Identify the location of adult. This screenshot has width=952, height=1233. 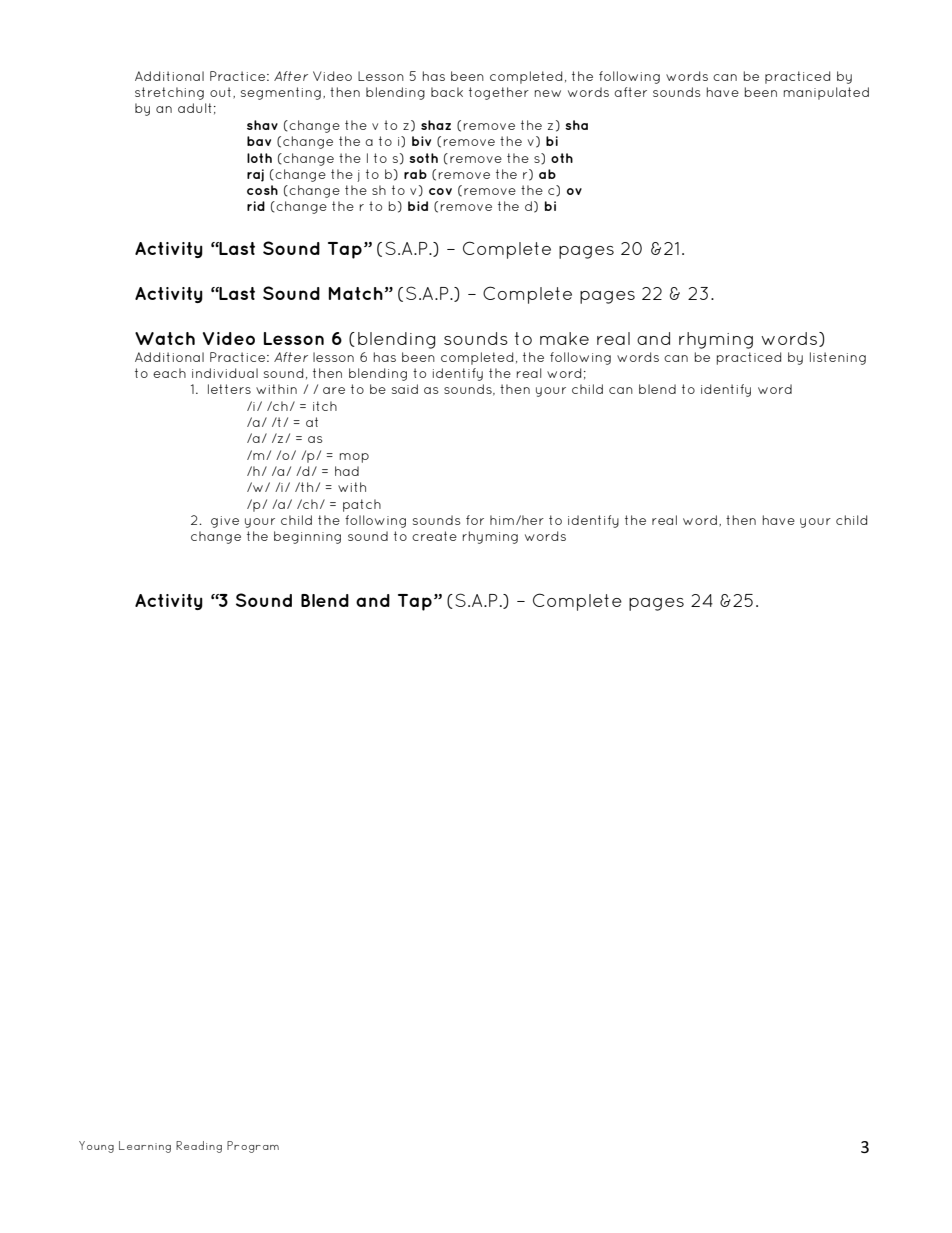
(195, 108).
